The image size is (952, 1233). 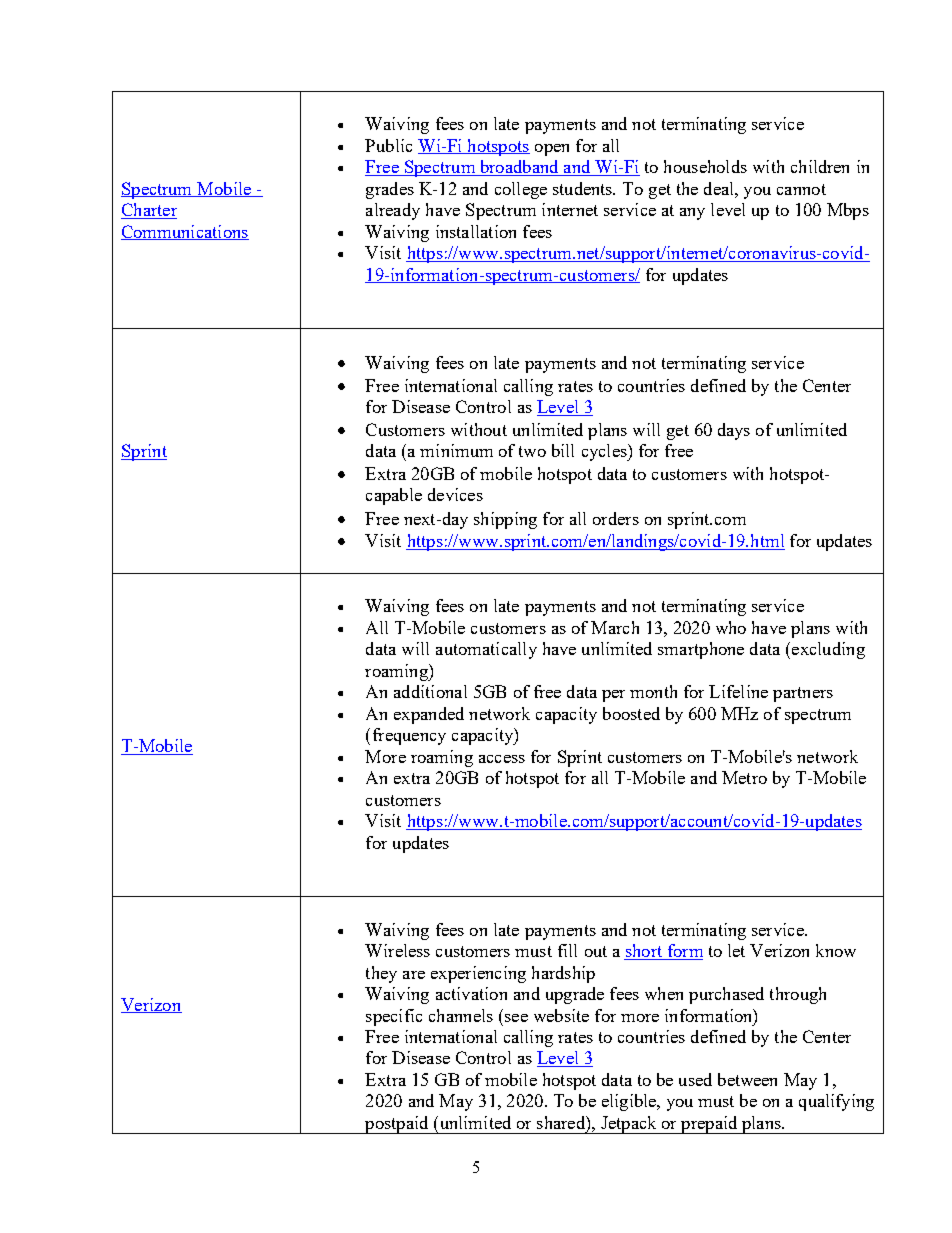 I want to click on additional, so click(x=430, y=691).
